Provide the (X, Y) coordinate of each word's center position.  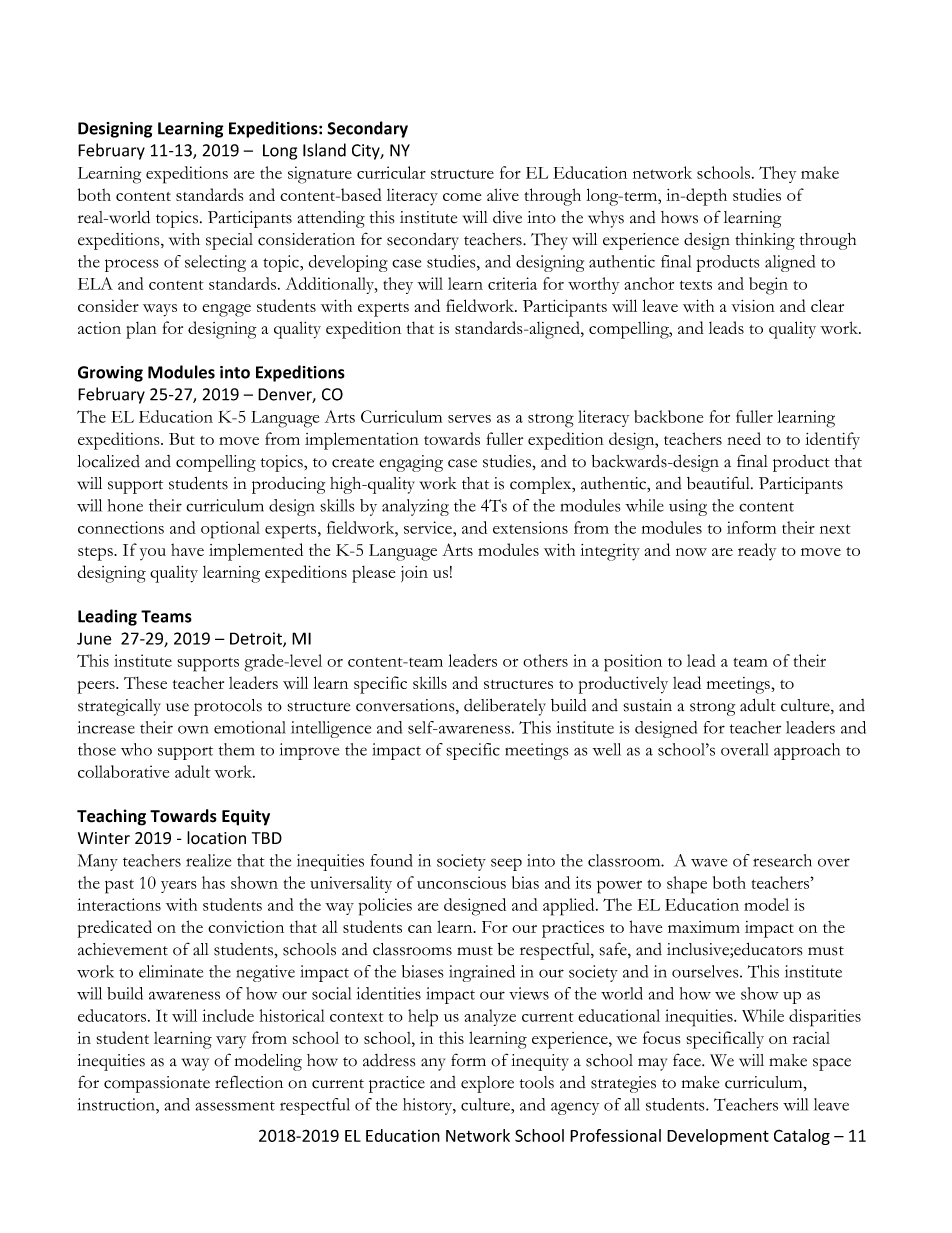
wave (709, 862)
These (145, 682)
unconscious (461, 882)
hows (679, 217)
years (179, 887)
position (633, 663)
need (744, 438)
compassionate (157, 1084)
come (462, 197)
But (182, 439)
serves (469, 419)
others (545, 660)
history (428, 1106)
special (229, 241)
